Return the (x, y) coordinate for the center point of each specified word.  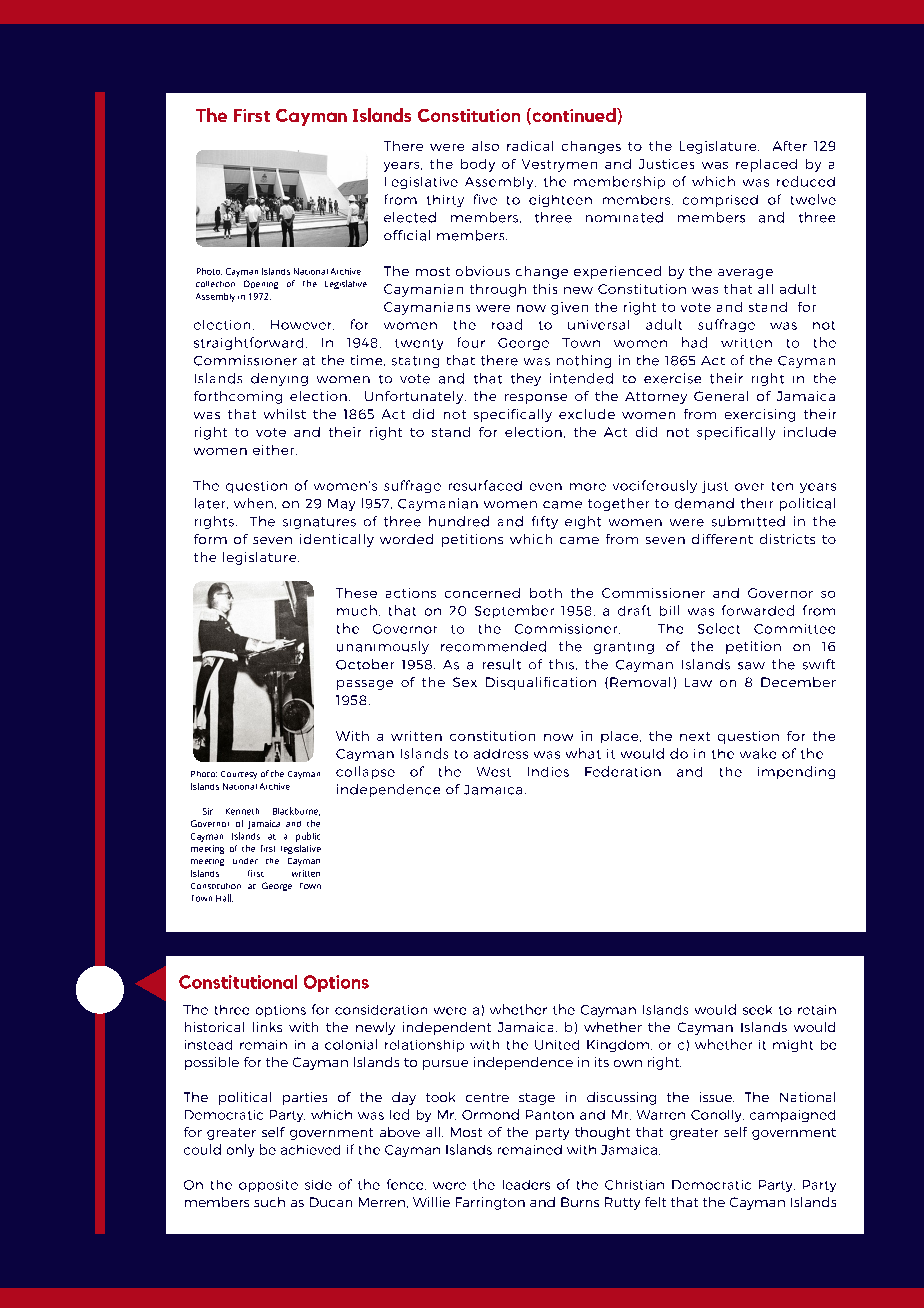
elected (410, 217)
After (790, 146)
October (365, 664)
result (502, 664)
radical (530, 146)
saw (751, 666)
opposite (268, 1186)
